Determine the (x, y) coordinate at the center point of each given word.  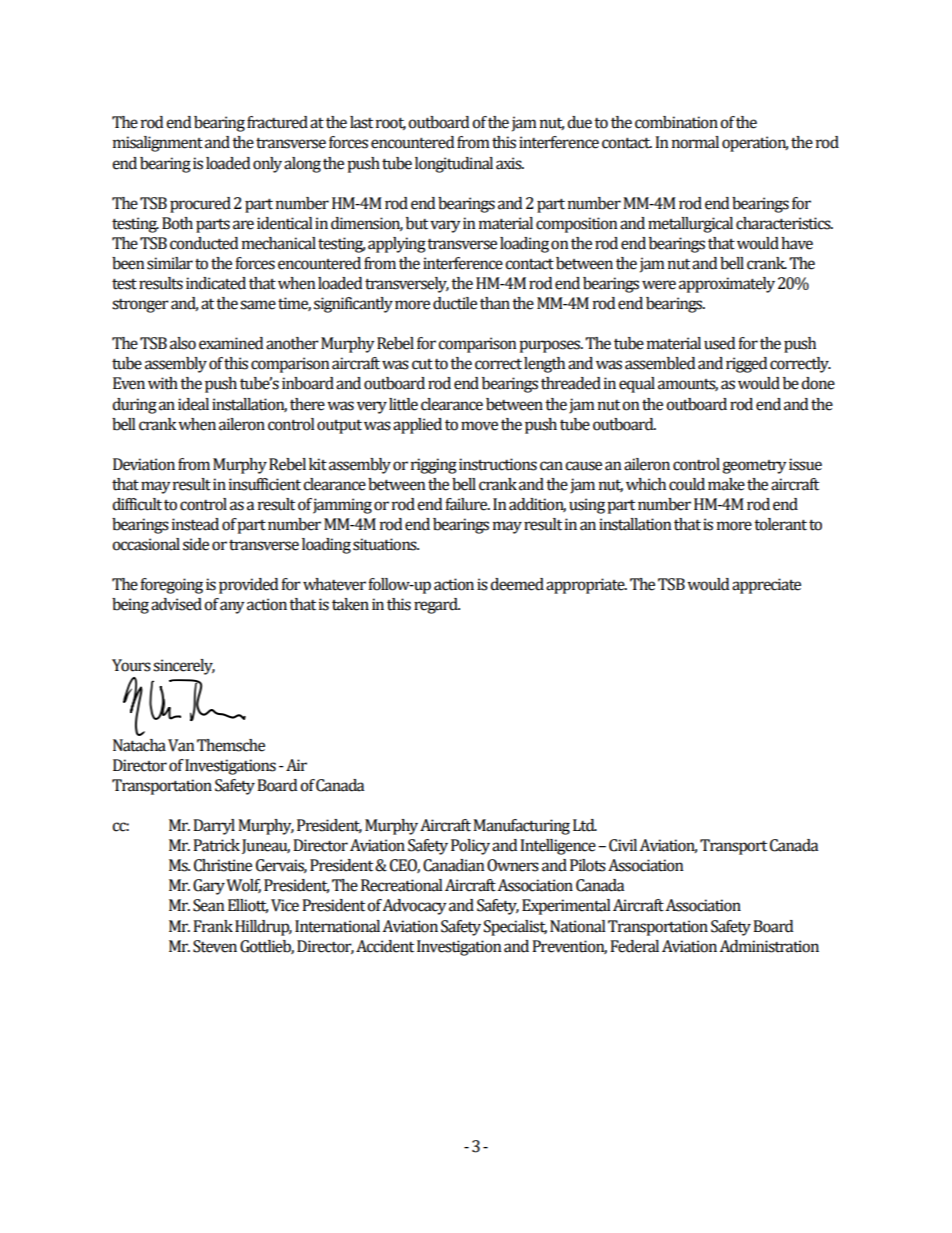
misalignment (158, 144)
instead (195, 524)
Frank (213, 926)
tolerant (780, 524)
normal (695, 142)
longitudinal (454, 165)
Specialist (515, 928)
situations (386, 544)
